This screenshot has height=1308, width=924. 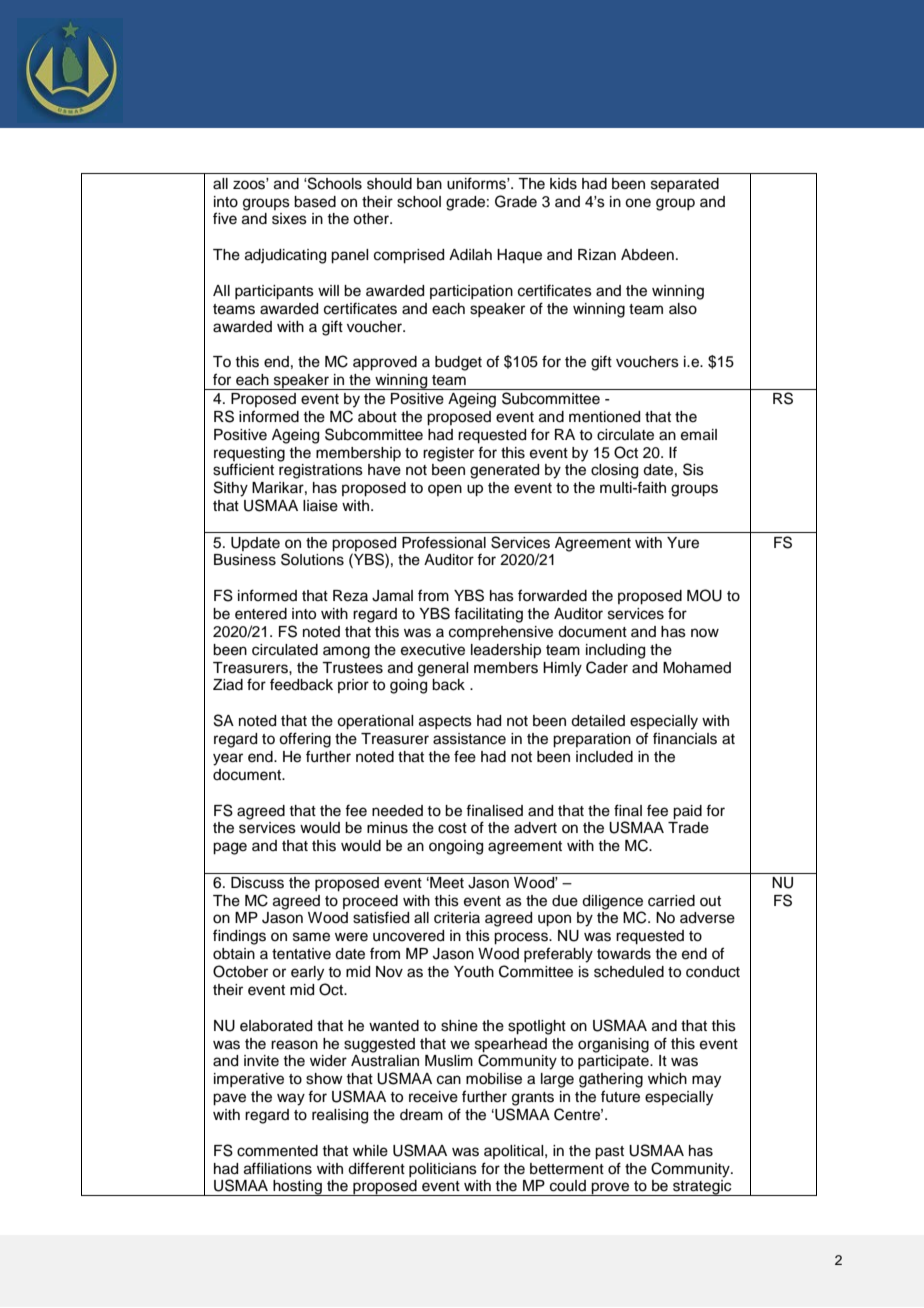 What do you see at coordinates (443, 1170) in the screenshot?
I see `politicians` at bounding box center [443, 1170].
